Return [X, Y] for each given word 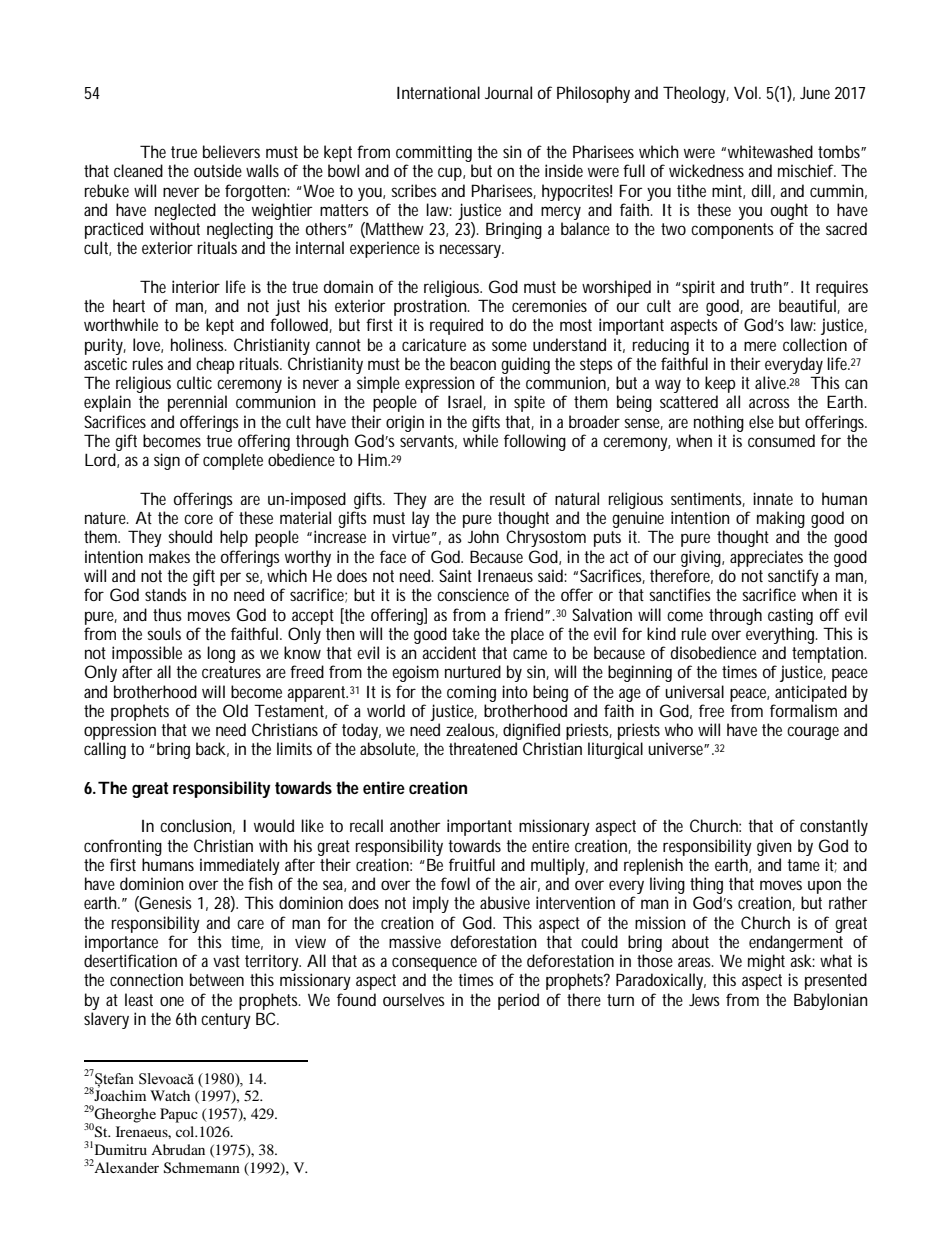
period [518, 1001]
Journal [508, 92]
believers [231, 151]
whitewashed [770, 151]
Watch [170, 1095]
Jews [704, 1000]
